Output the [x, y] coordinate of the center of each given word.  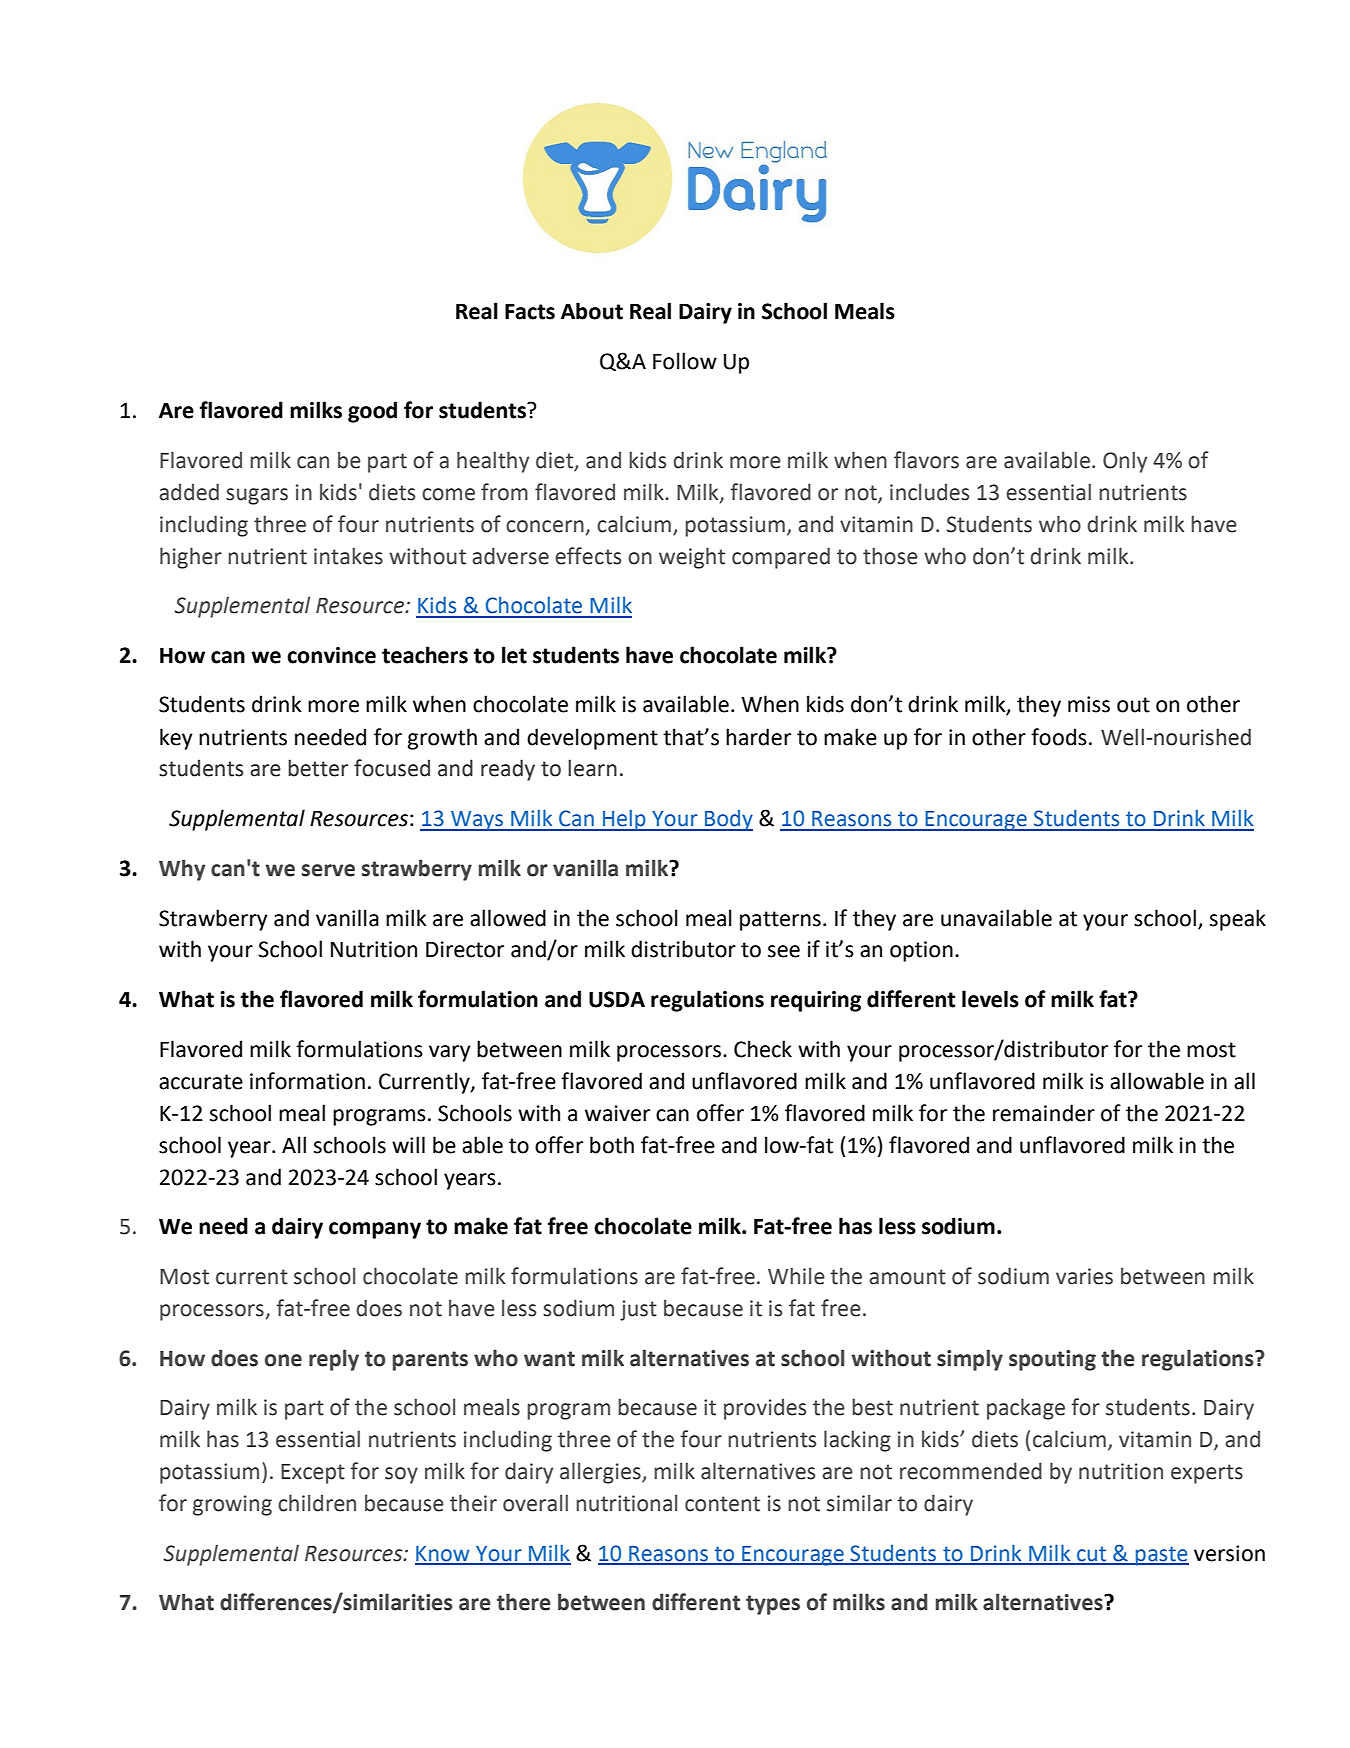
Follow [685, 361]
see [784, 951]
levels [990, 999]
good [372, 412]
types [773, 1605]
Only [1125, 462]
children [317, 1503]
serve [328, 870]
